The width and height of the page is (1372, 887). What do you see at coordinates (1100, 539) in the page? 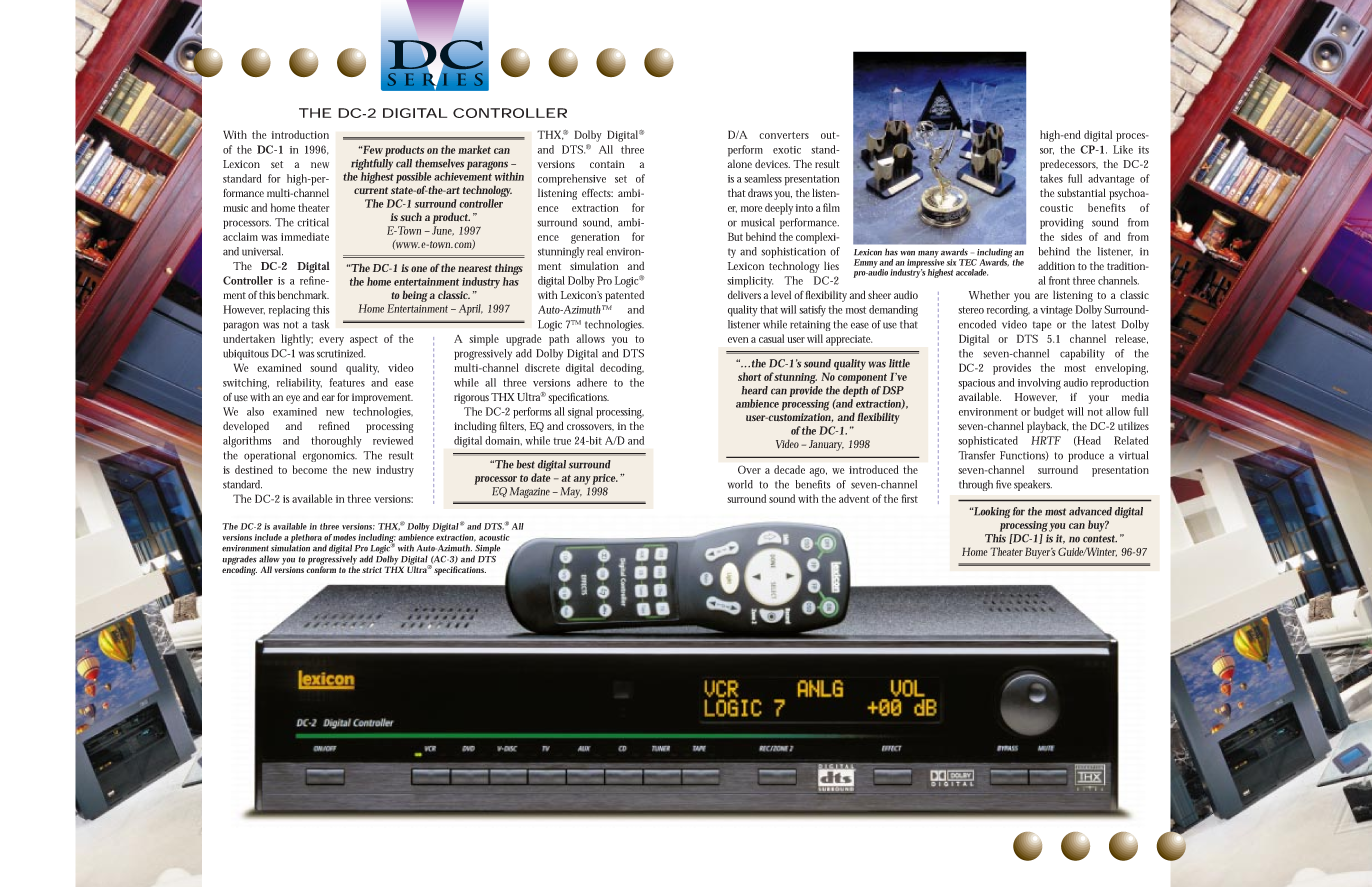
I see `contest` at bounding box center [1100, 539].
